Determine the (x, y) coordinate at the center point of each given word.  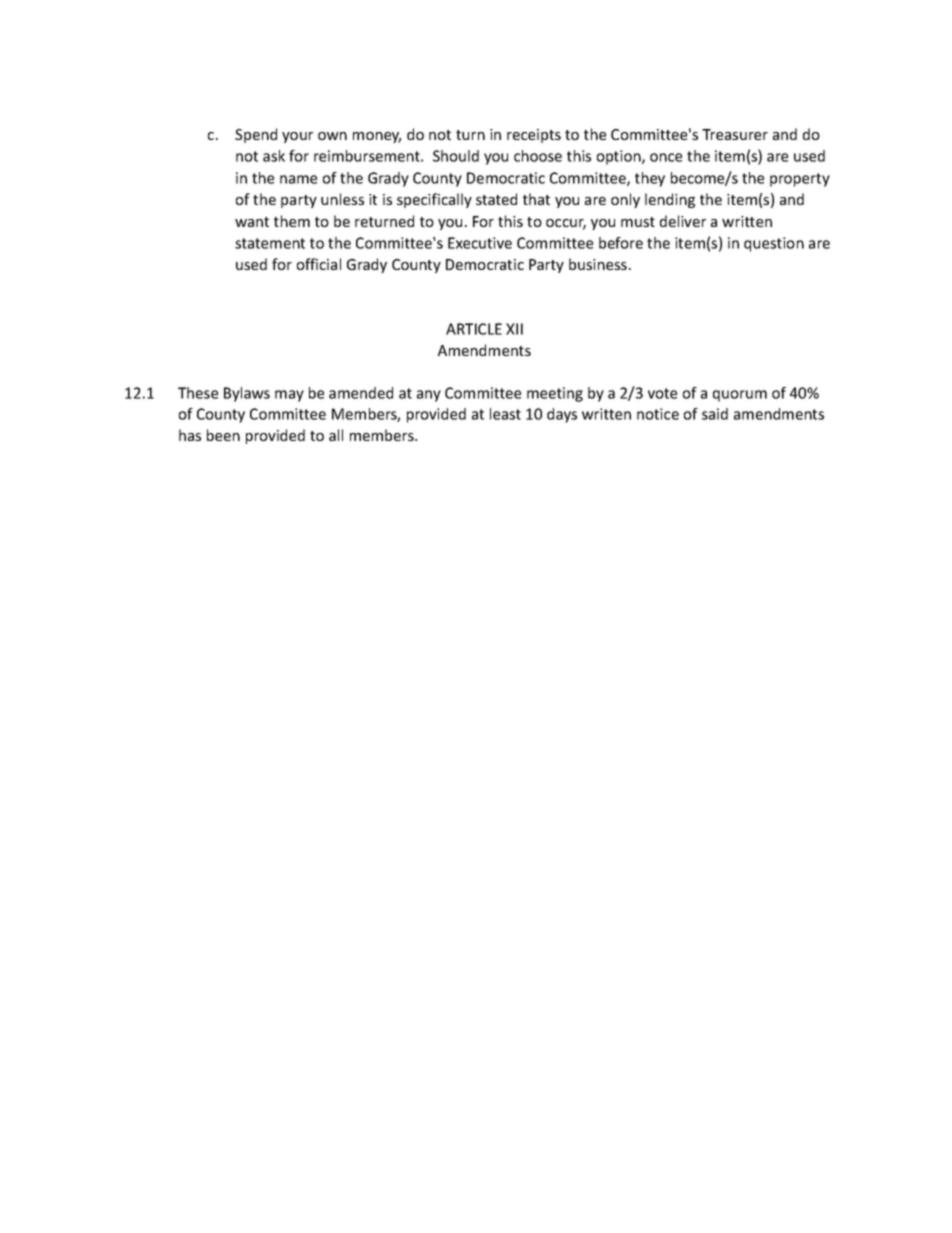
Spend (256, 135)
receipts (534, 136)
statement (270, 243)
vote (662, 393)
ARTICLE (474, 329)
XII (514, 329)
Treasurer (735, 134)
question (774, 244)
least (505, 414)
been (223, 435)
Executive (480, 243)
